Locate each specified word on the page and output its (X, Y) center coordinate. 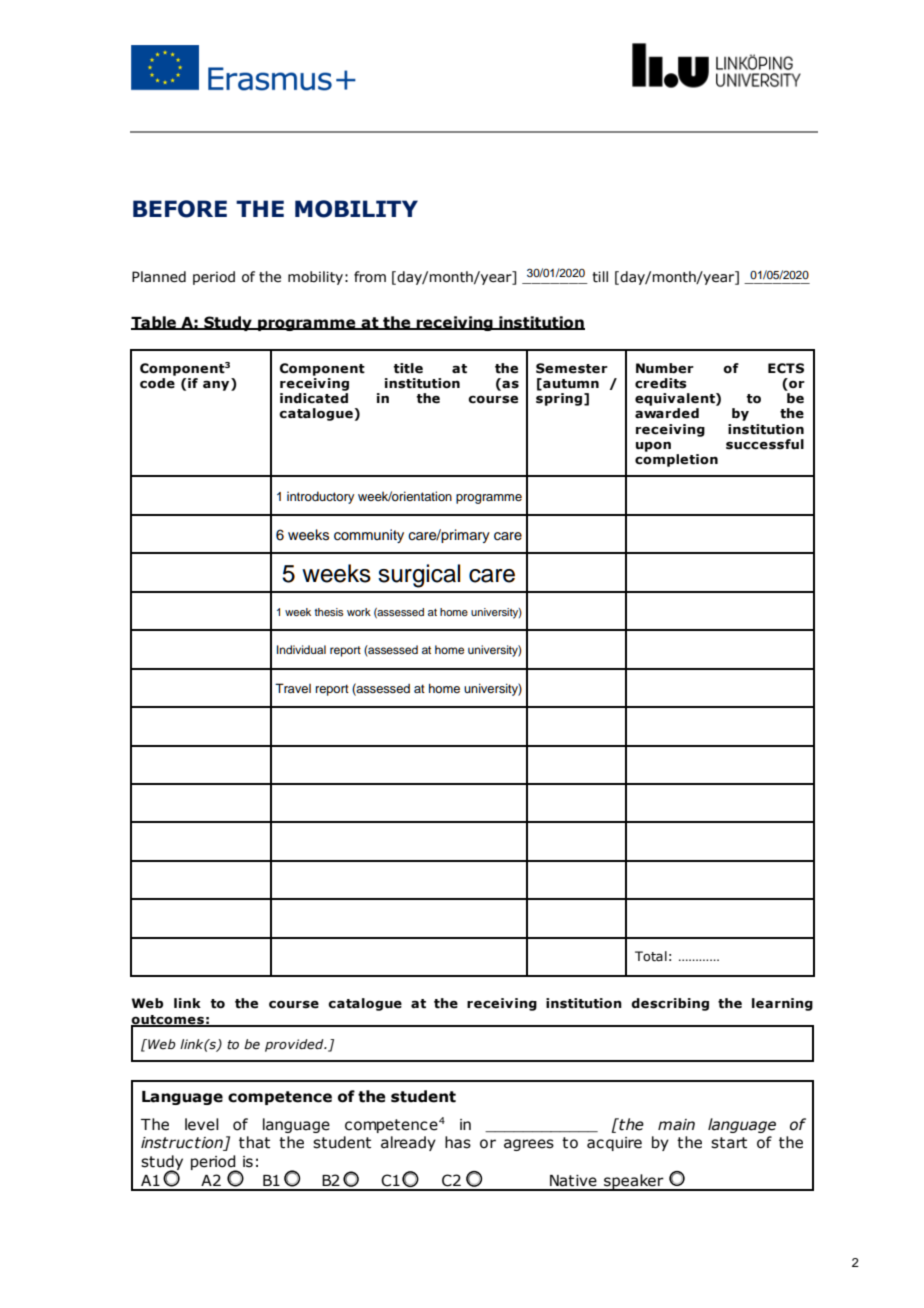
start (729, 1143)
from (370, 277)
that (254, 1142)
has (458, 1142)
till (600, 277)
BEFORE (180, 209)
